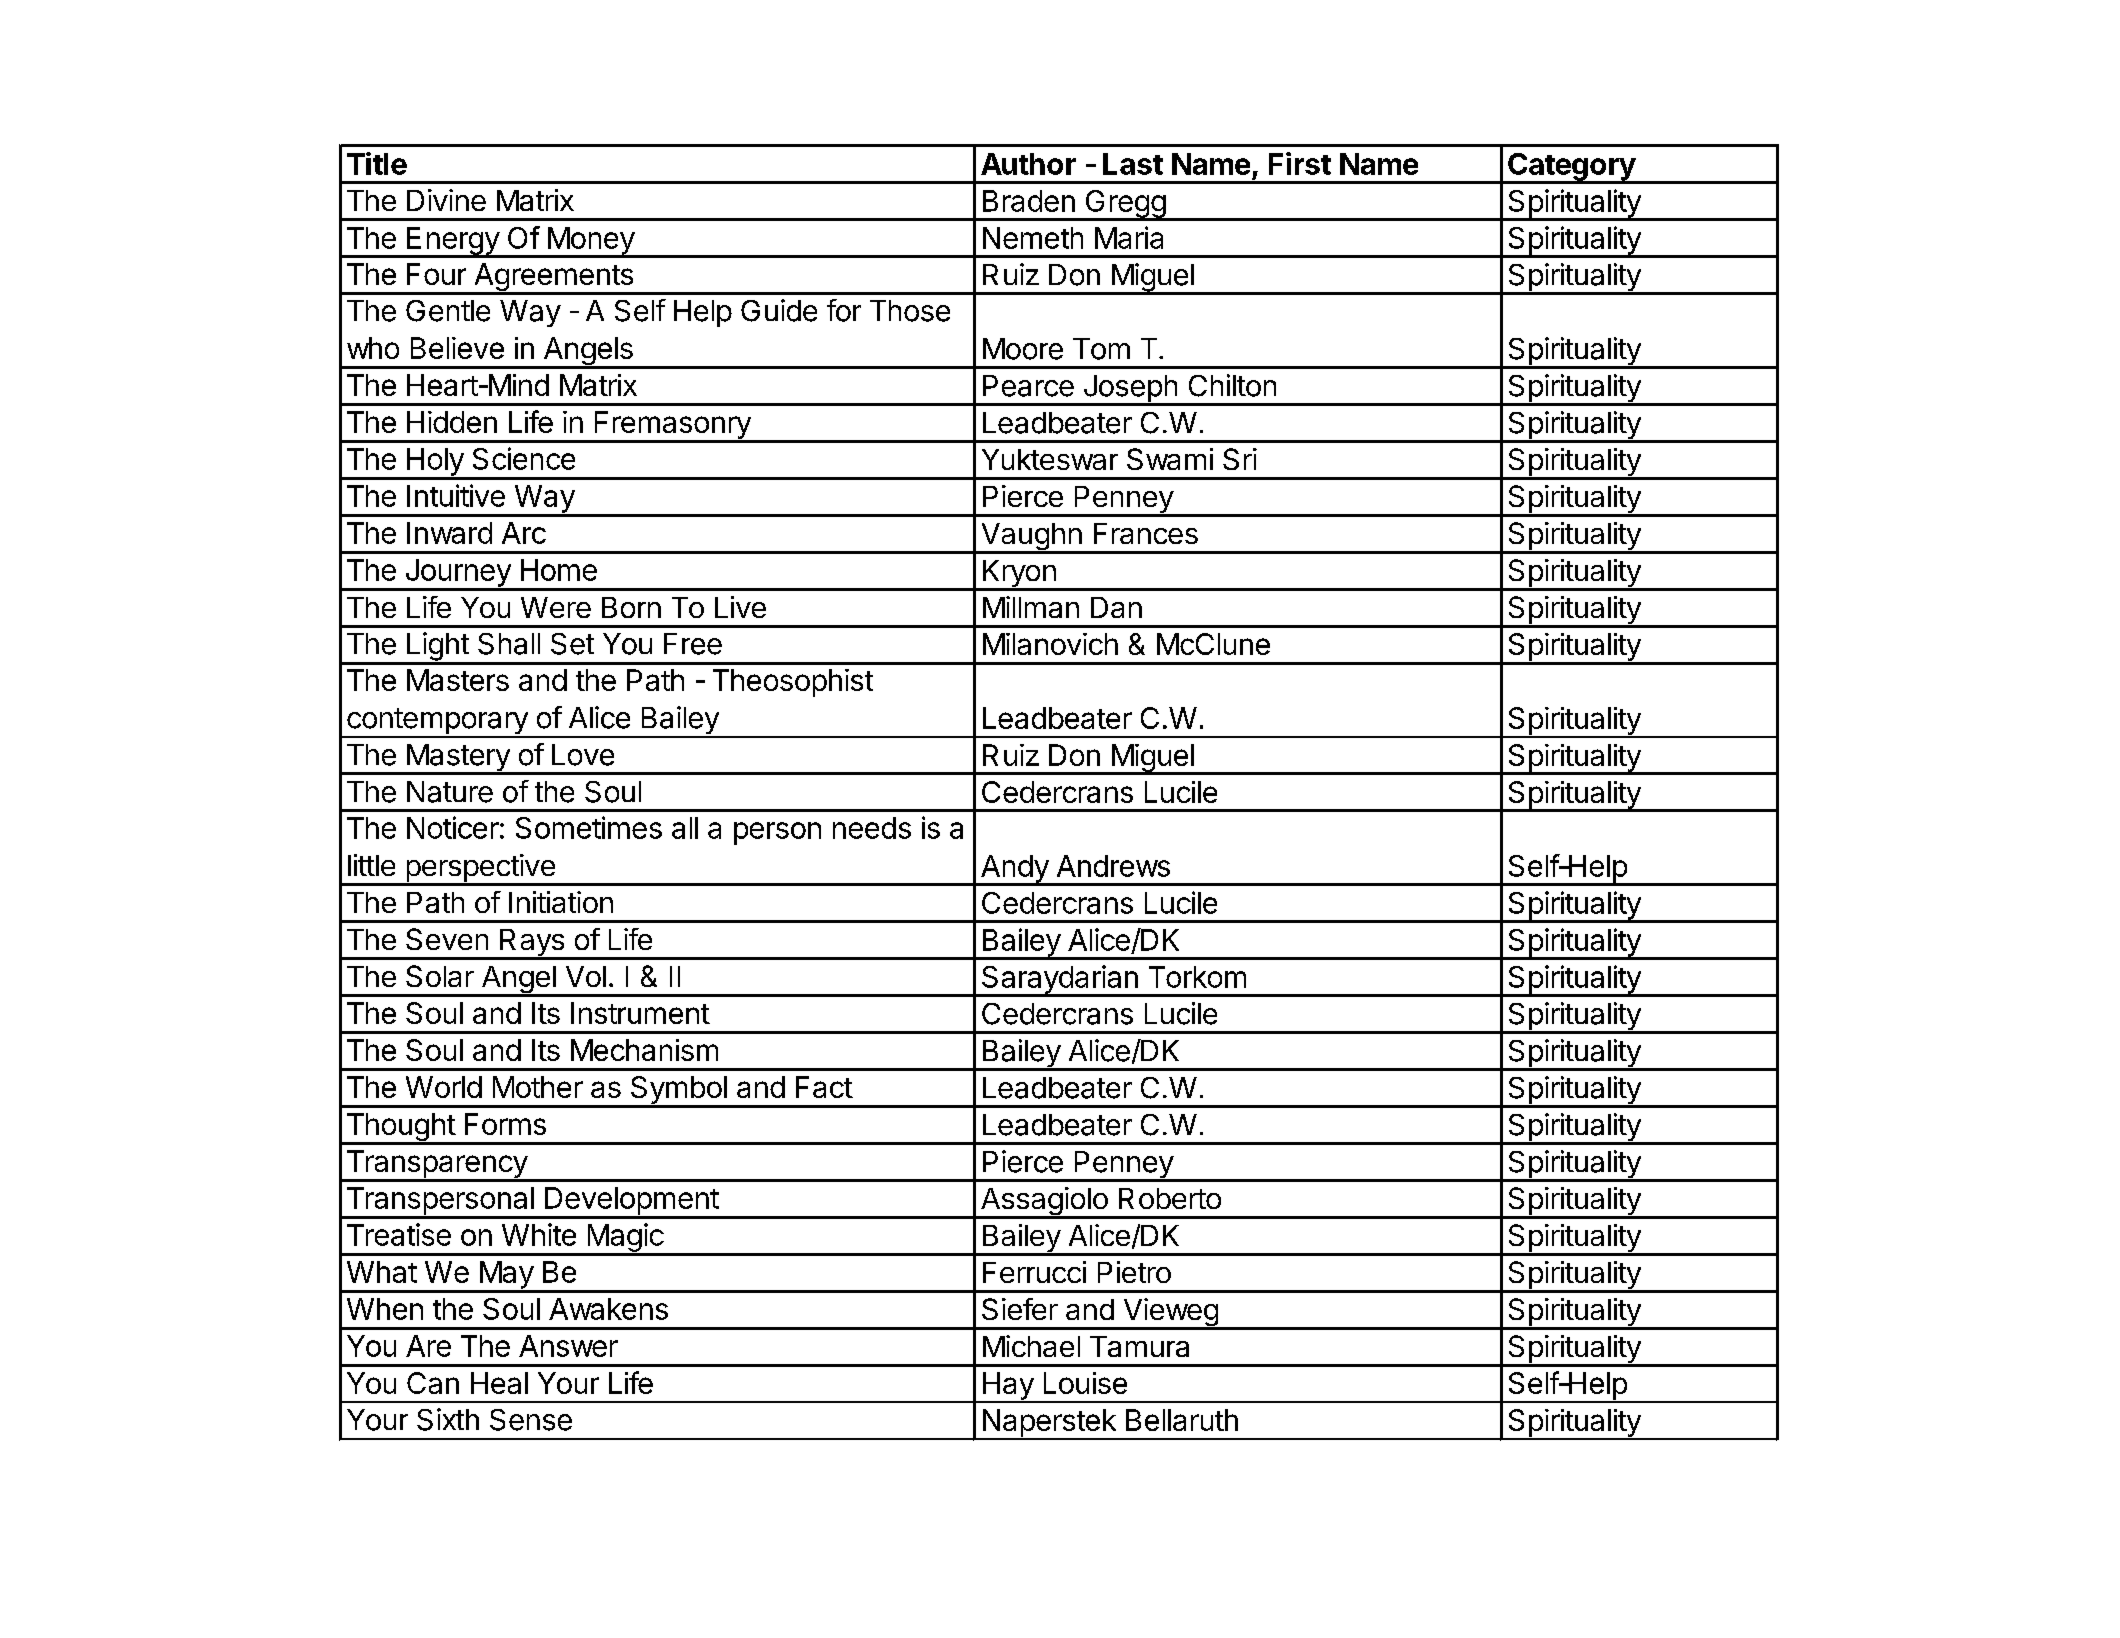 This screenshot has height=1638, width=2120. What do you see at coordinates (1113, 866) in the screenshot?
I see `Andrews` at bounding box center [1113, 866].
